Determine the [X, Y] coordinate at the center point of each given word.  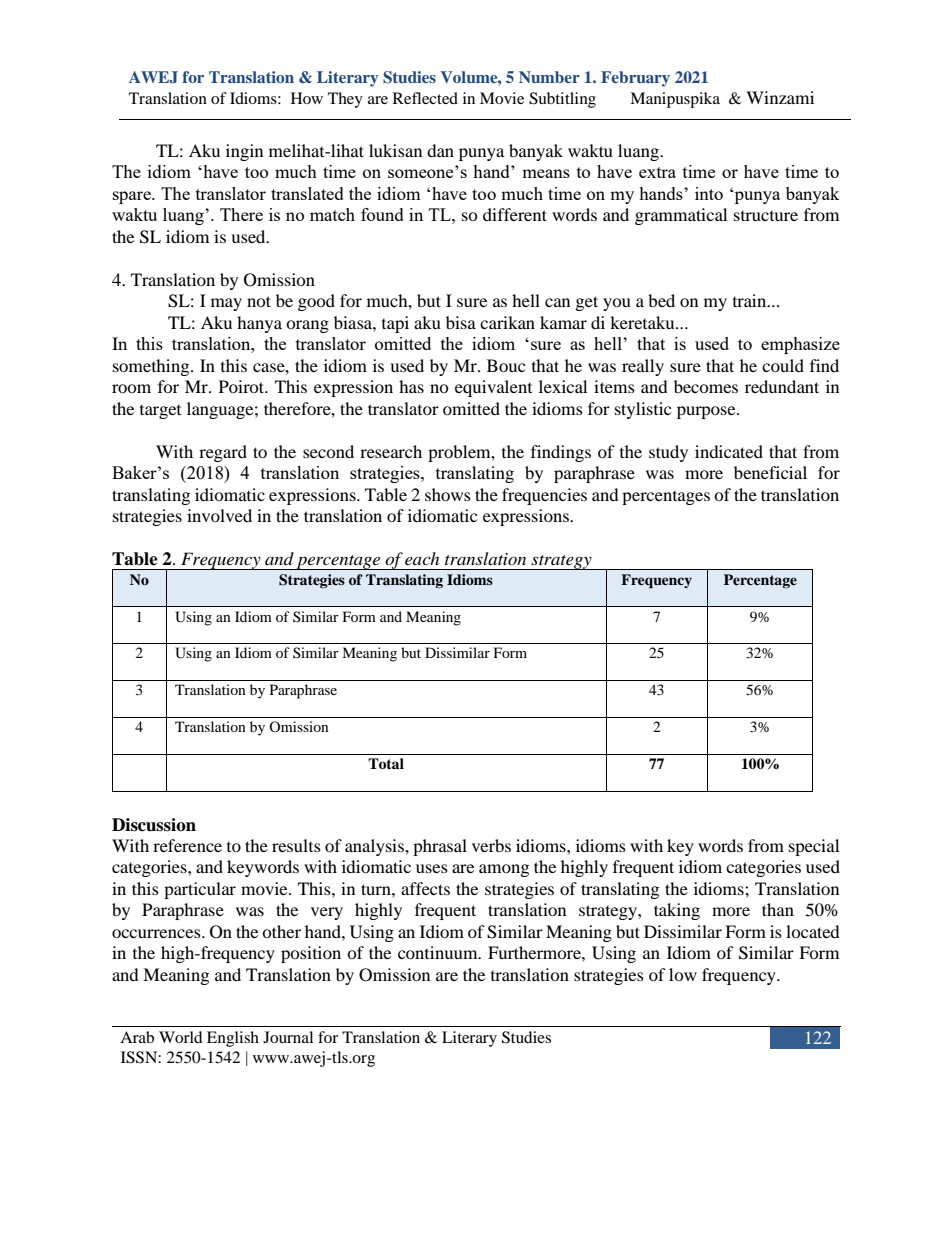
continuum [439, 952]
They [345, 100]
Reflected [425, 98]
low [683, 974]
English [233, 1039]
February [635, 79]
